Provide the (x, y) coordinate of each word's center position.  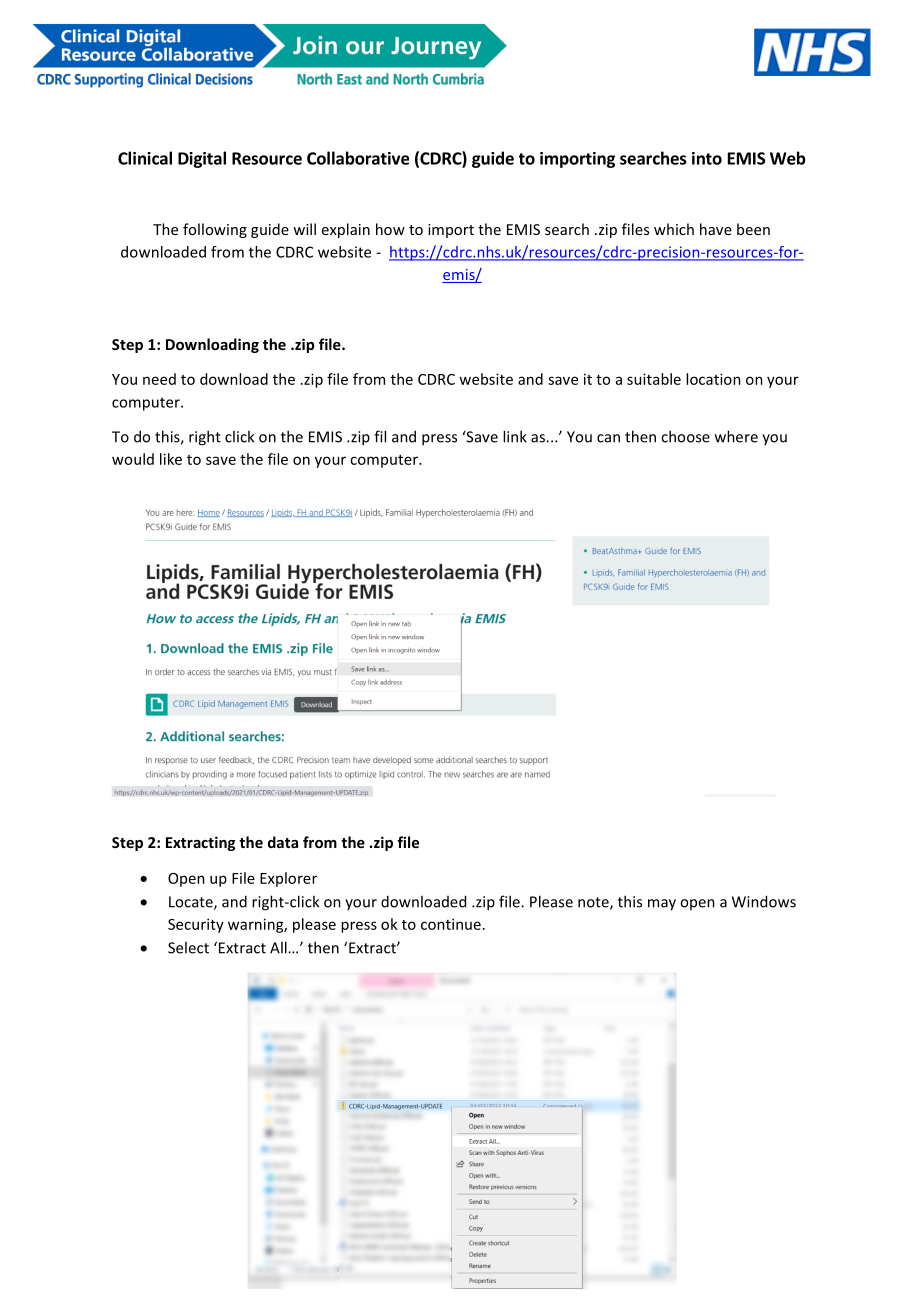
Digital (202, 159)
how (390, 229)
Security (196, 925)
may (662, 905)
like (171, 459)
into (707, 158)
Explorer (288, 879)
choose (685, 436)
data (283, 842)
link (515, 436)
